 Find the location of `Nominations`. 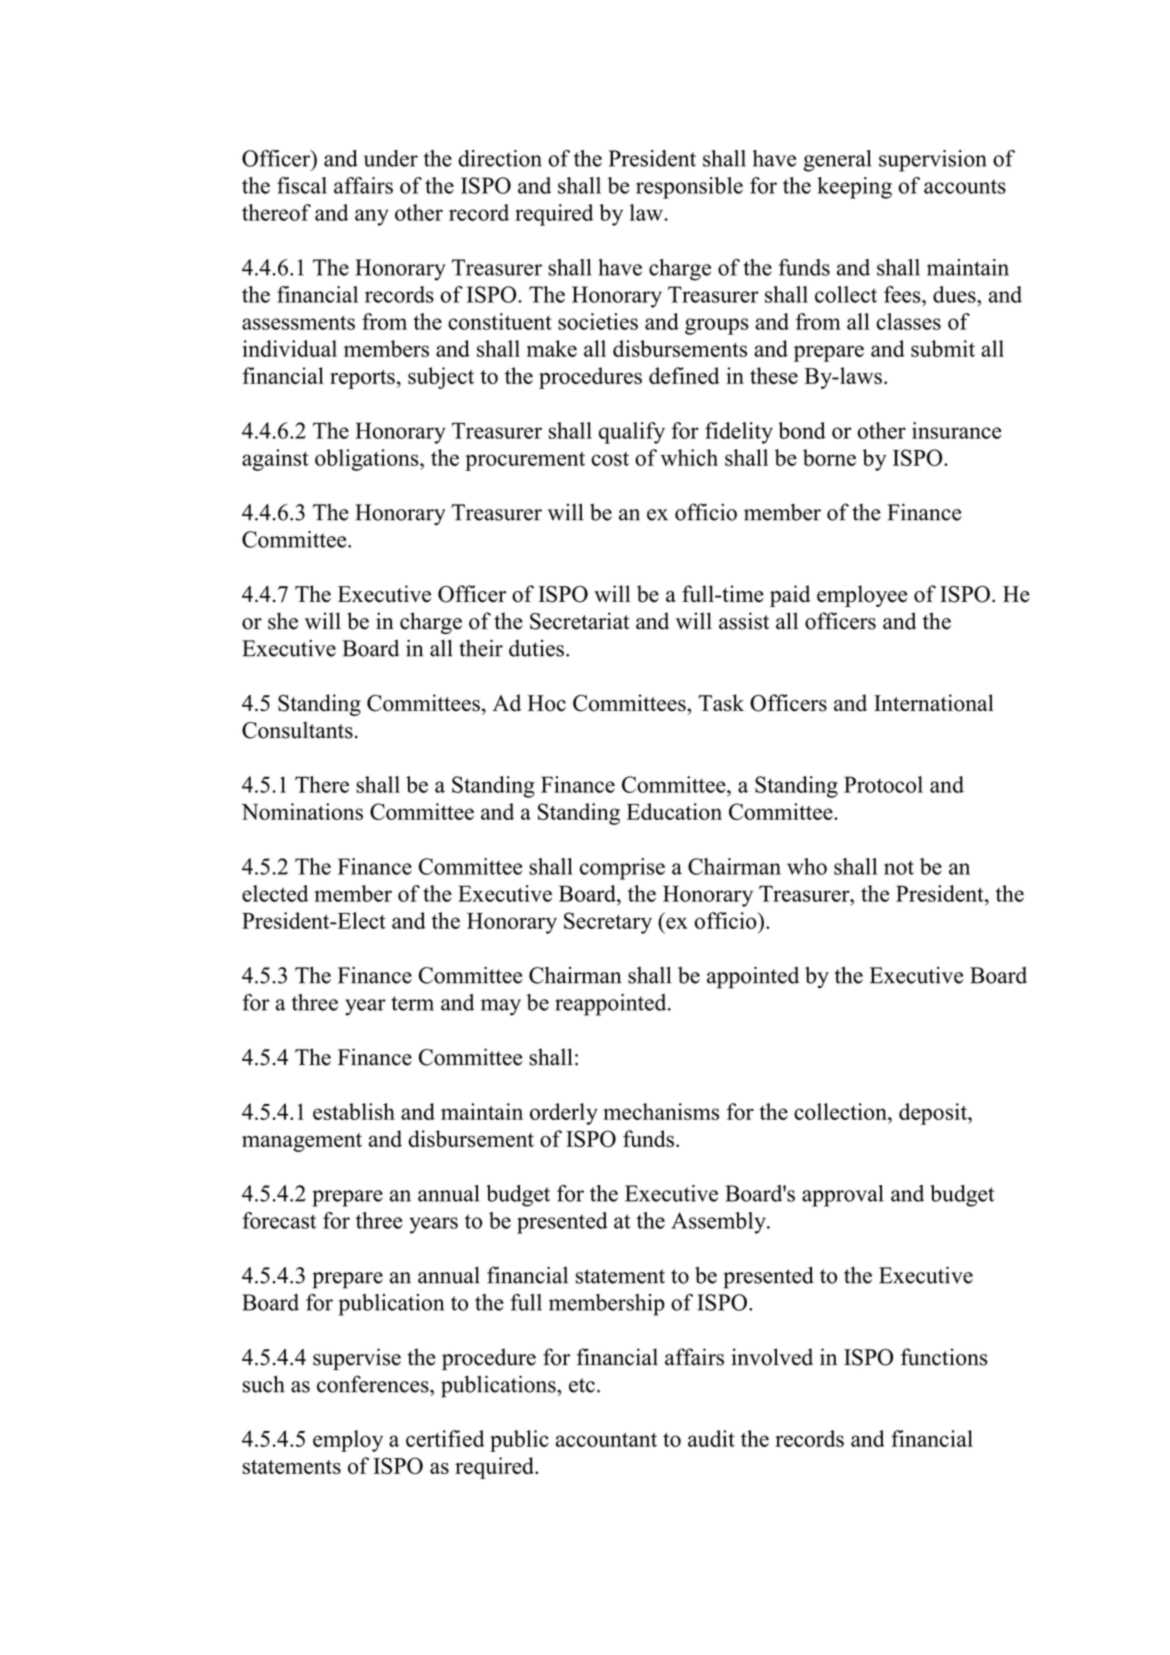

Nominations is located at coordinates (302, 811).
